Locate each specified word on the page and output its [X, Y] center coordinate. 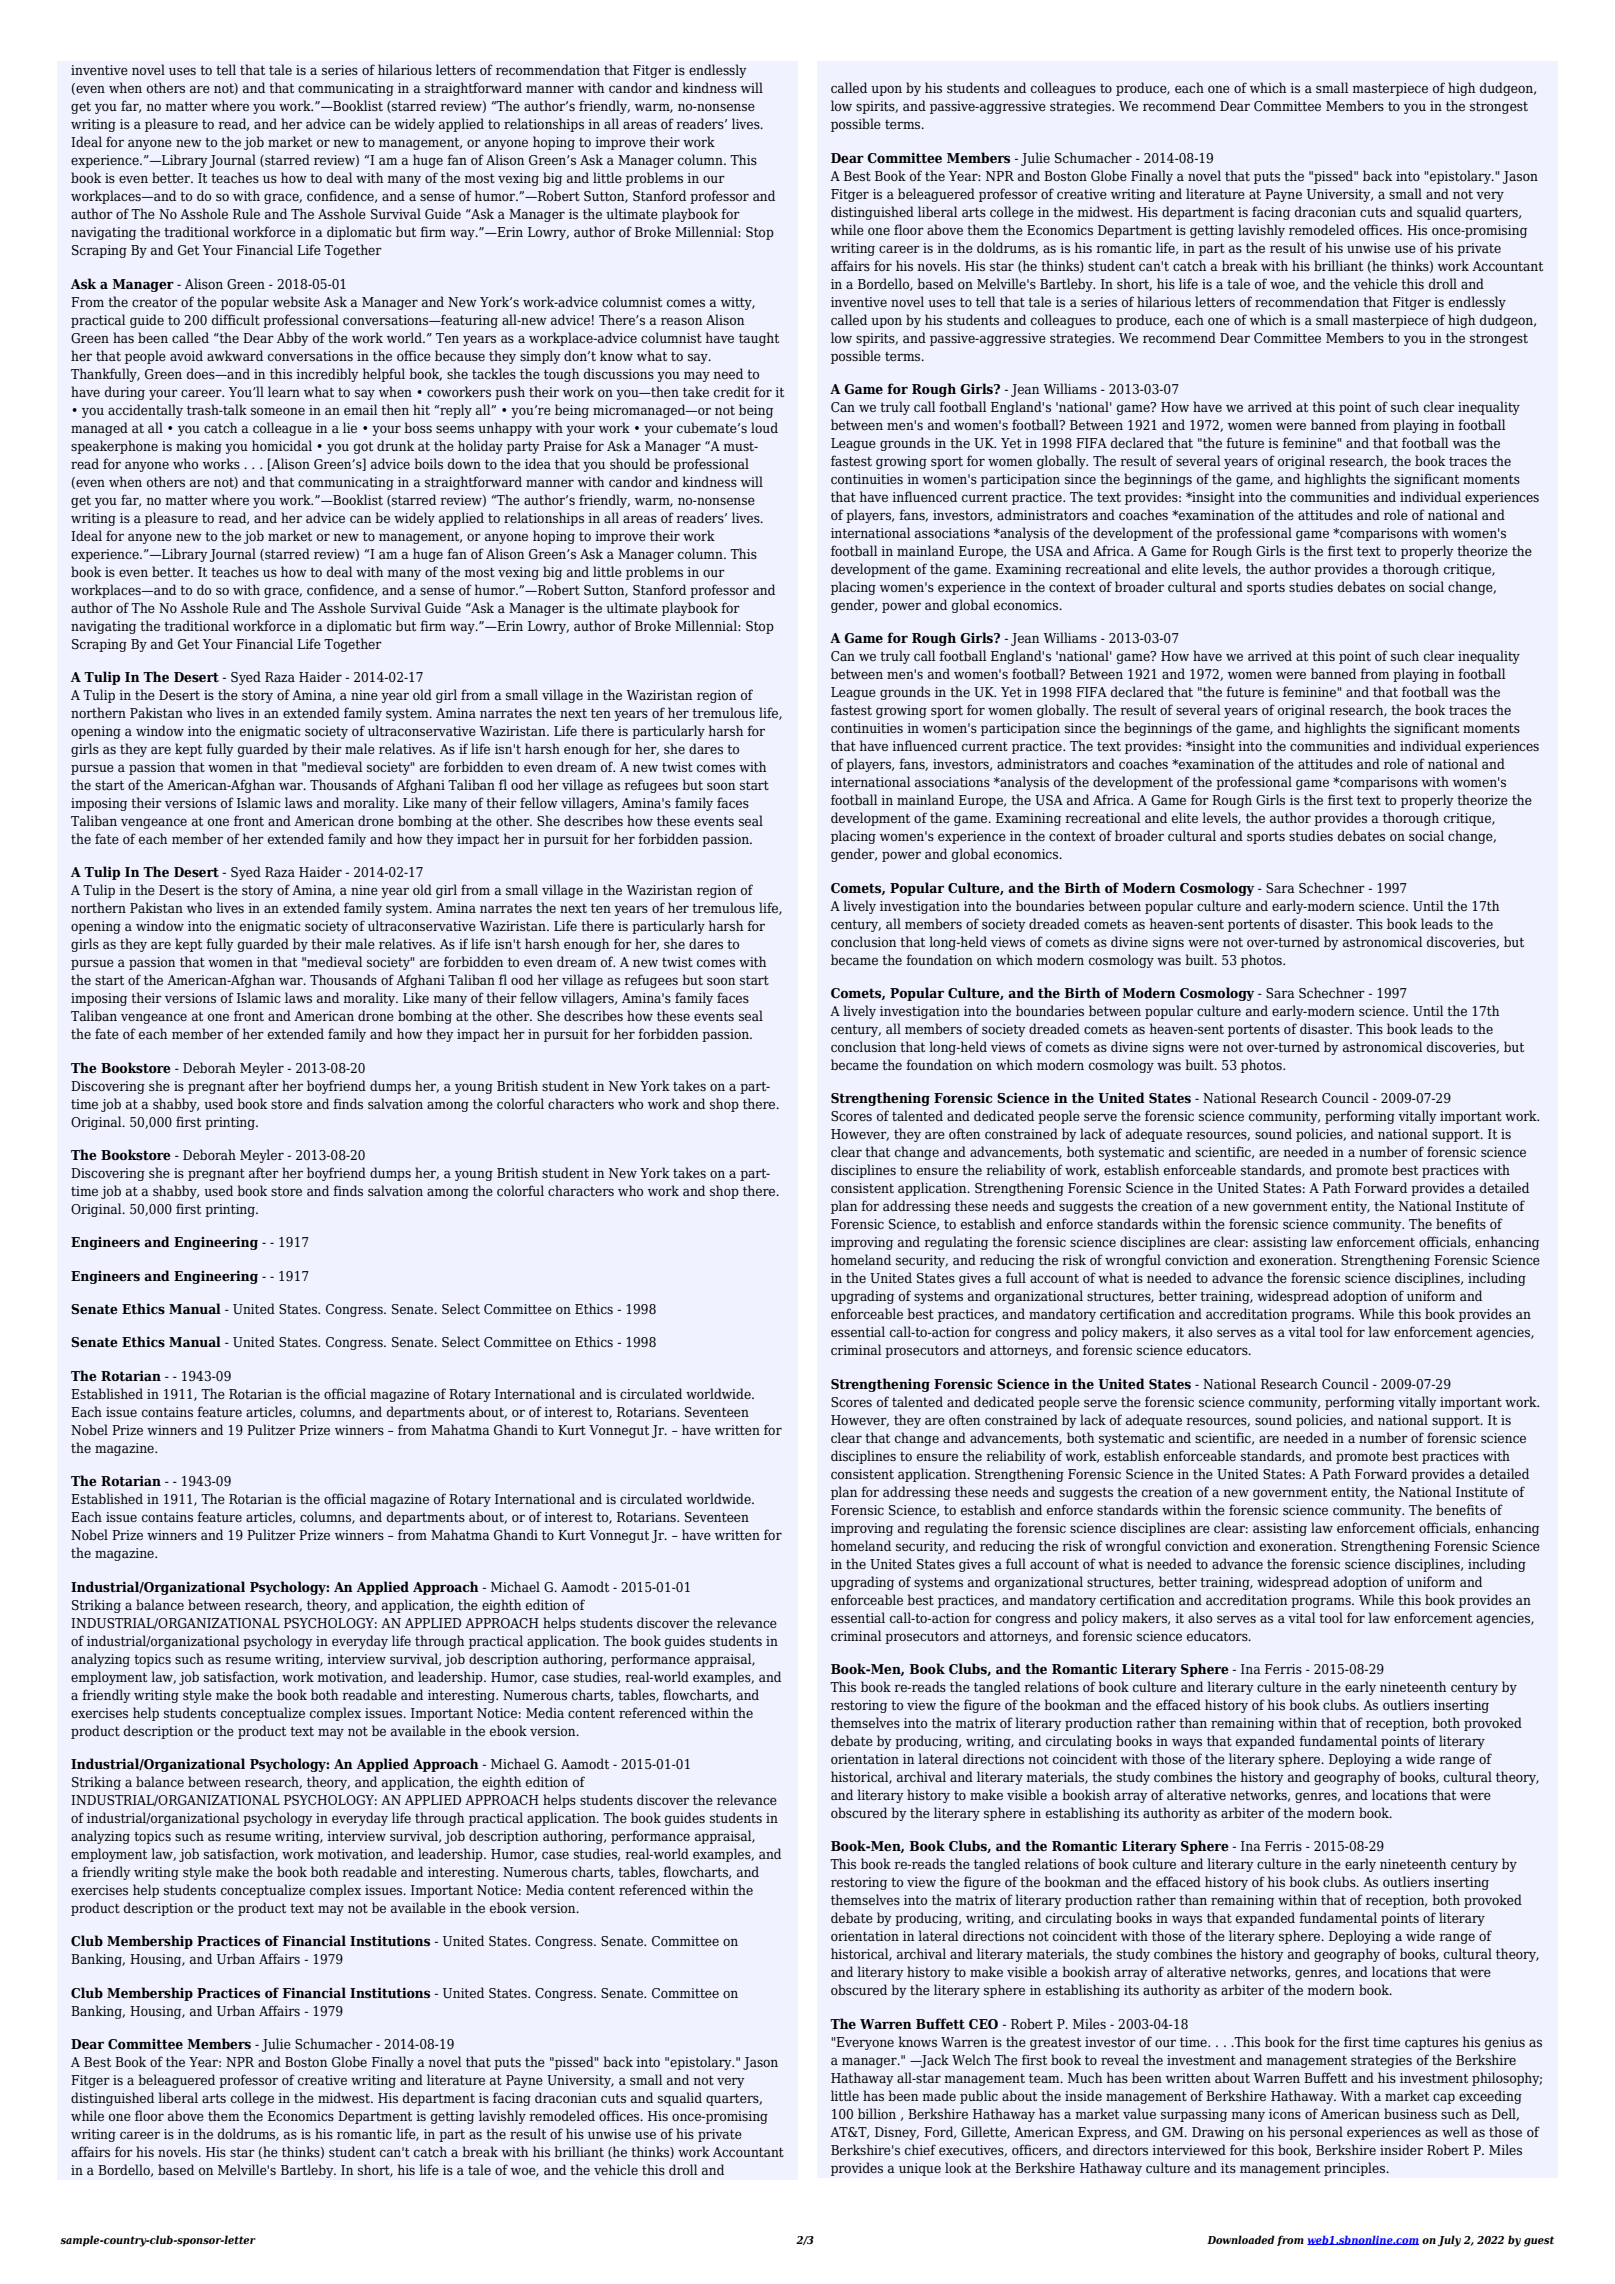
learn [284, 391]
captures [1431, 2044]
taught [759, 339]
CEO [983, 2024]
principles [1356, 2169]
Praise [563, 446]
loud [764, 427]
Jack [934, 2061]
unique [920, 2169]
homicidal [282, 445]
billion [877, 2113]
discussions [619, 373]
